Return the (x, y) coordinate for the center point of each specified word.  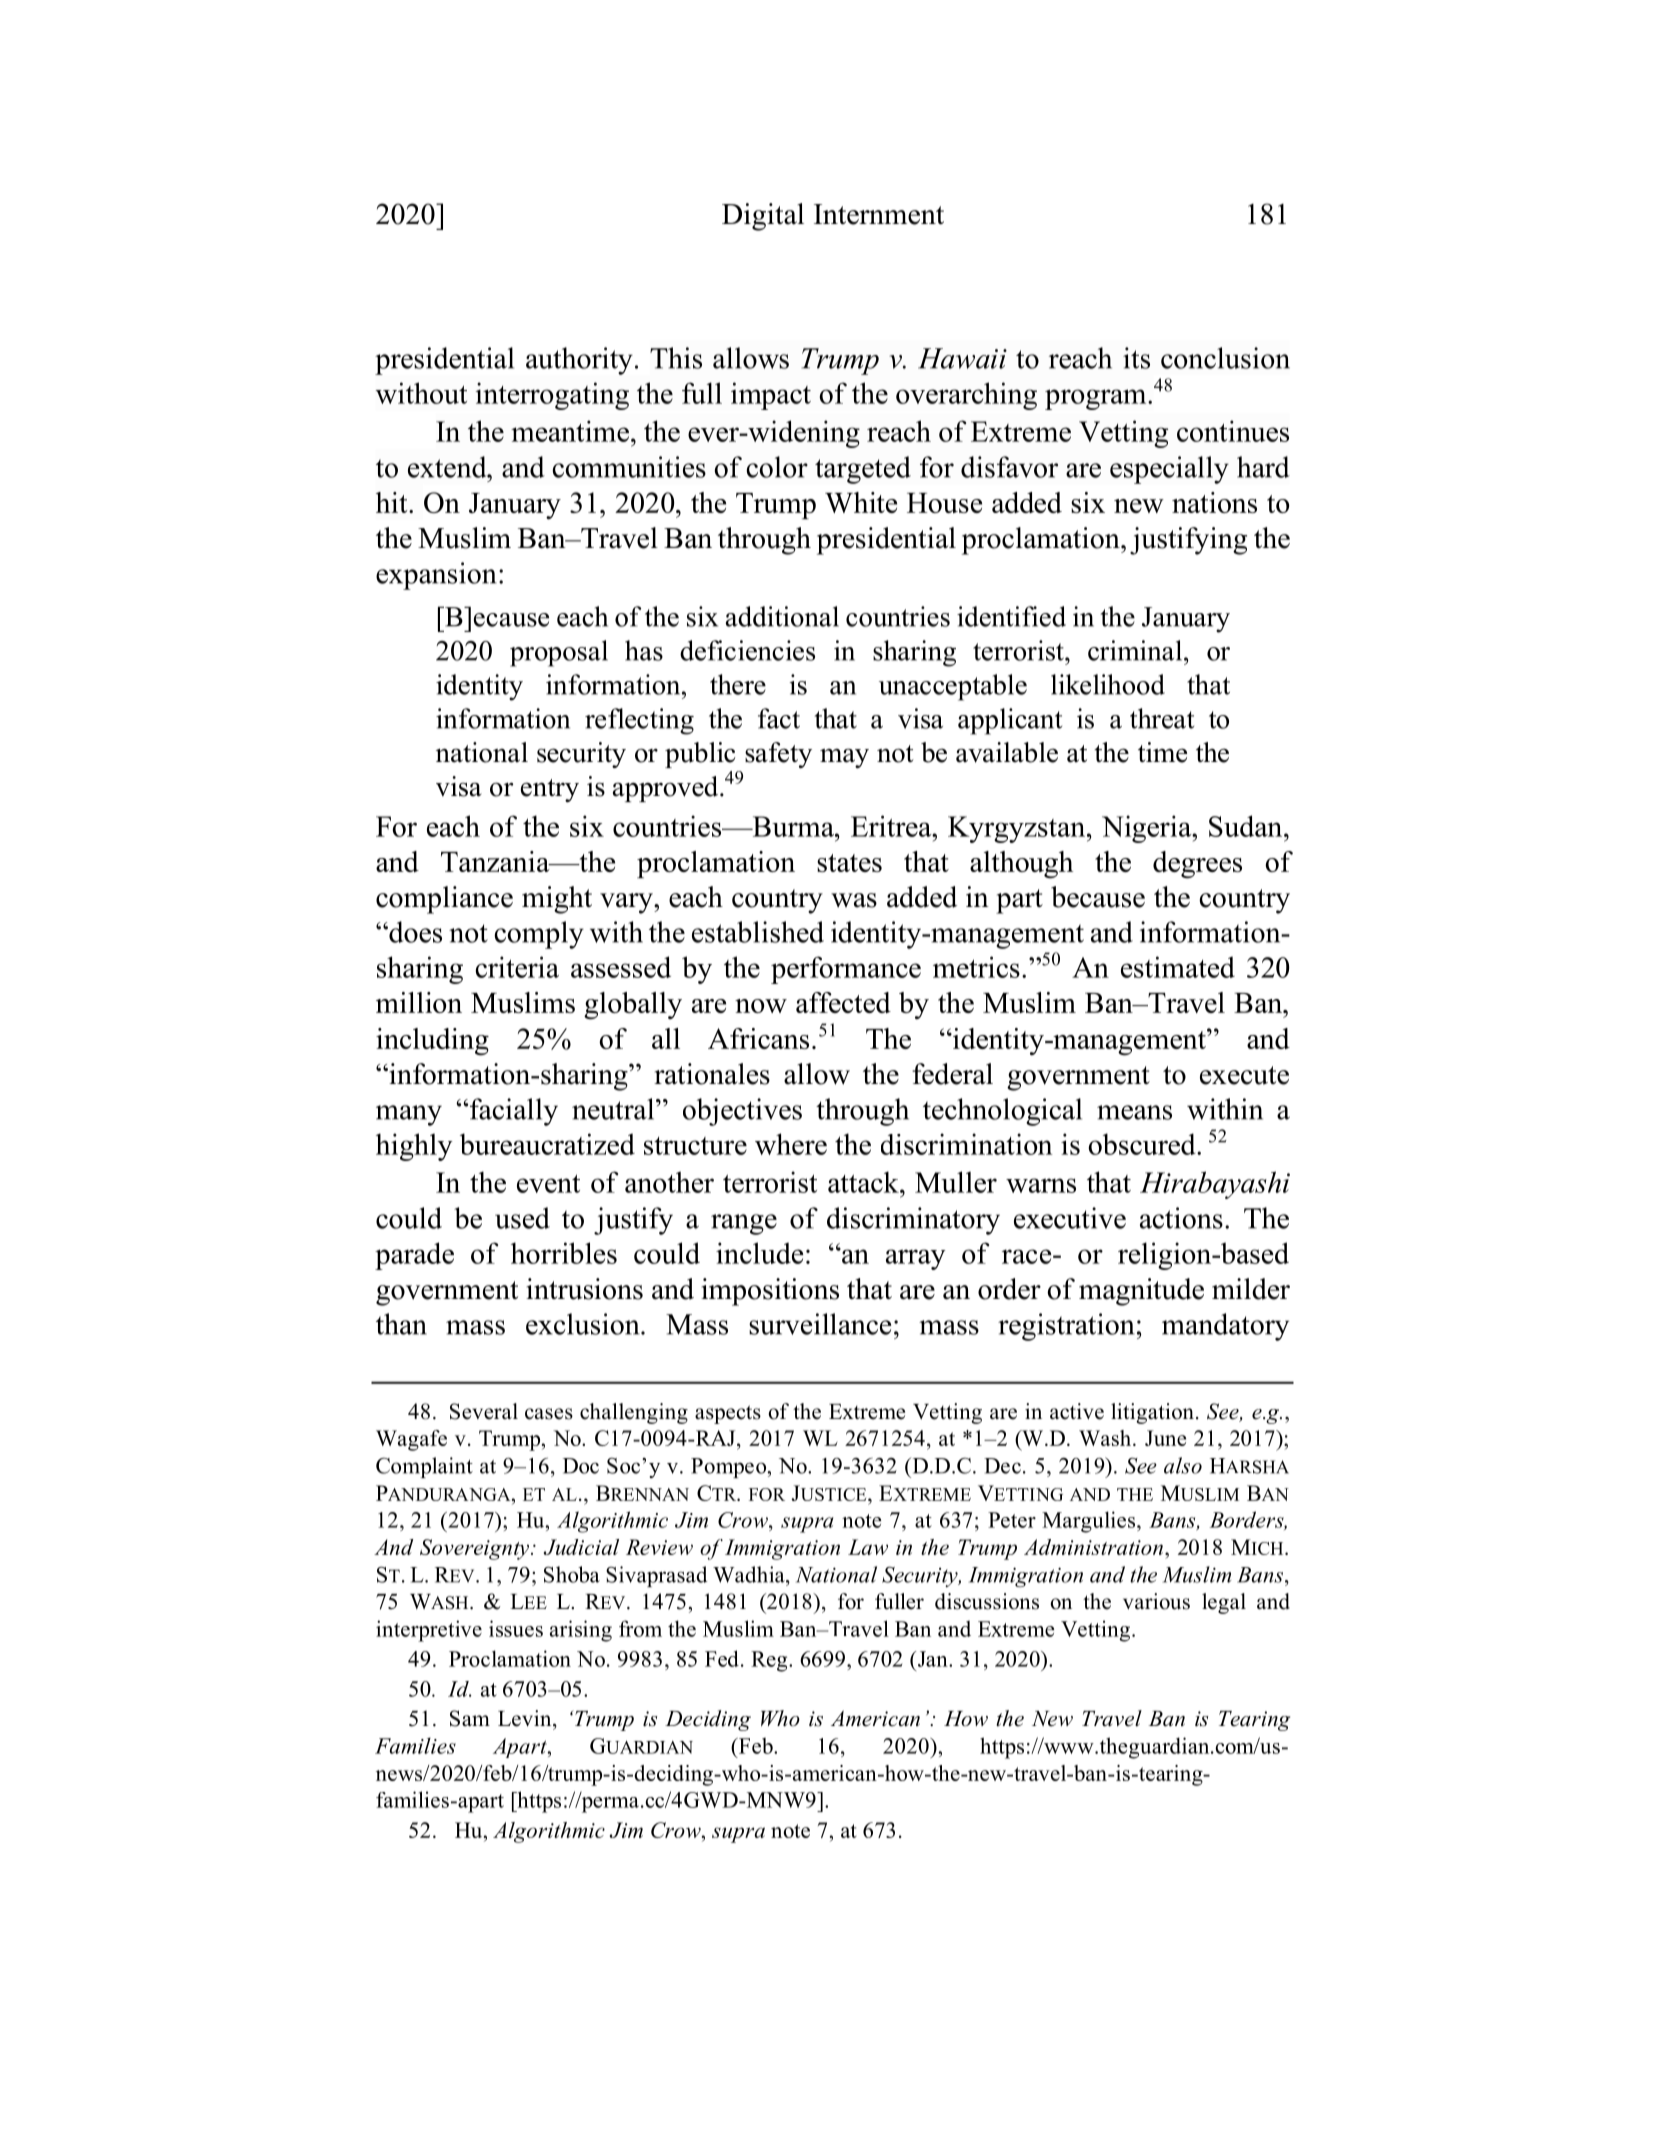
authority (579, 361)
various (1156, 1601)
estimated (1178, 967)
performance (846, 970)
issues (516, 1628)
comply (539, 935)
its (1136, 358)
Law (868, 1547)
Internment (879, 214)
